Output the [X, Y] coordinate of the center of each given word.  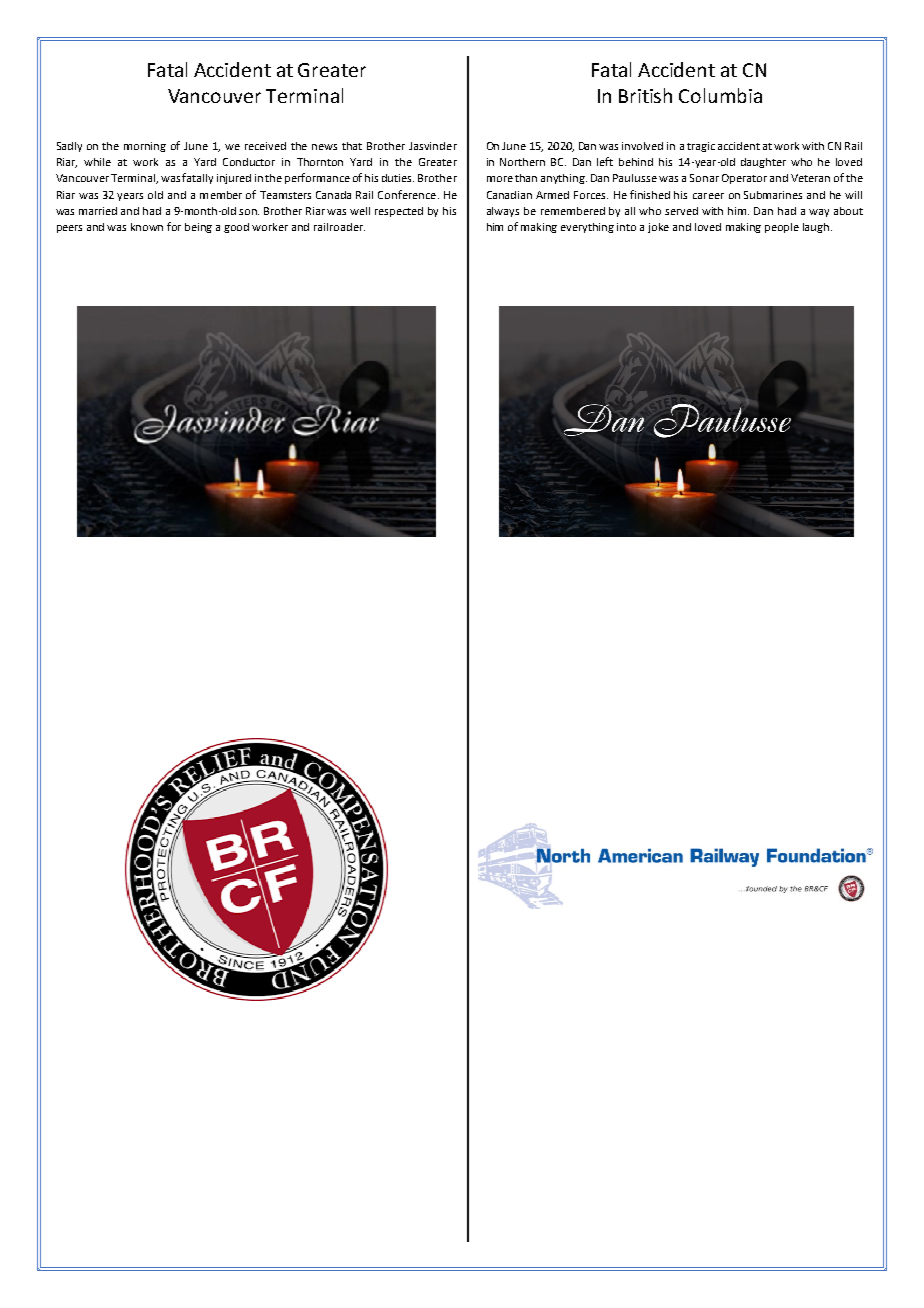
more [500, 179]
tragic [701, 147]
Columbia [720, 95]
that [352, 146]
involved [642, 146]
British [645, 95]
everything [587, 228]
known [147, 227]
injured [234, 179]
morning [145, 147]
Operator [744, 179]
